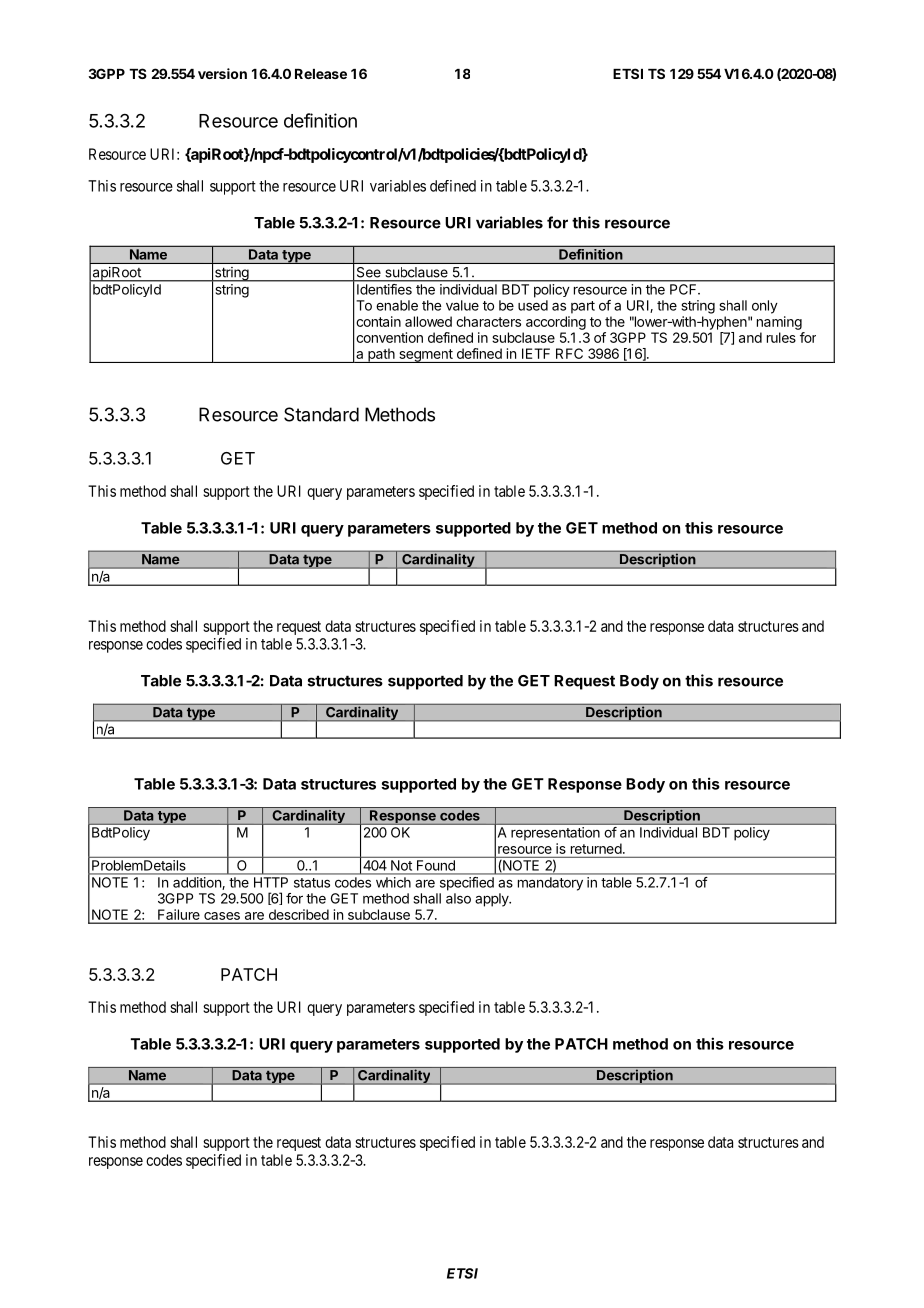 The height and width of the screenshot is (1308, 924). I want to click on HTTP, so click(271, 882).
